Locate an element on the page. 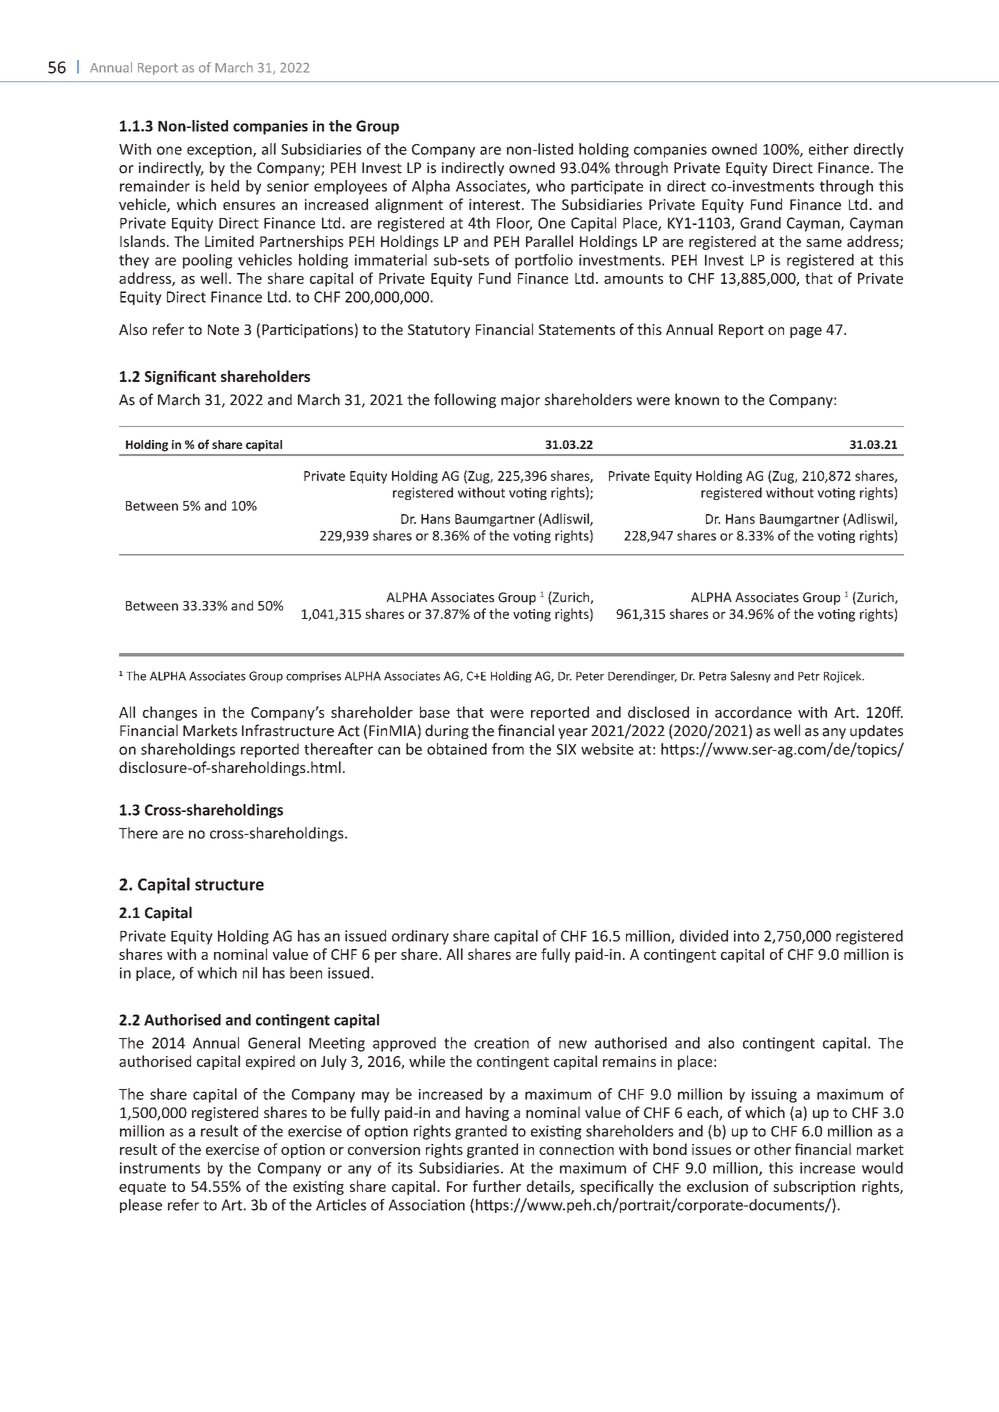 This image has width=999, height=1412. instruments is located at coordinates (160, 1168).
